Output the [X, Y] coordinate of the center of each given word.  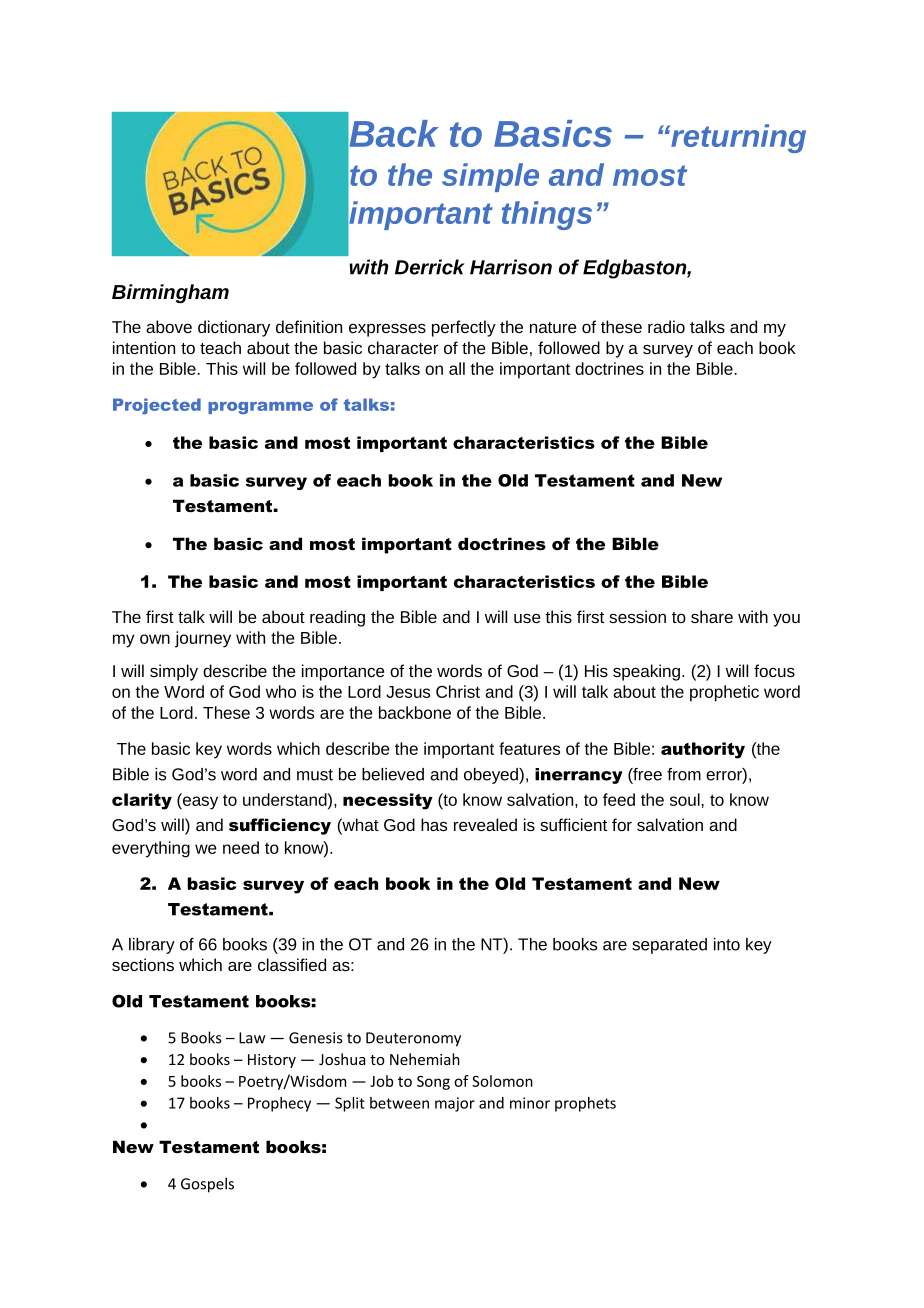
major [455, 1104]
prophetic [724, 693]
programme [260, 408]
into [727, 944]
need [241, 847]
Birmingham [170, 293]
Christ [458, 691]
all [457, 368]
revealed [485, 824]
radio [666, 326]
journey [203, 639]
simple [490, 177]
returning [737, 138]
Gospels [207, 1185]
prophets [585, 1104]
